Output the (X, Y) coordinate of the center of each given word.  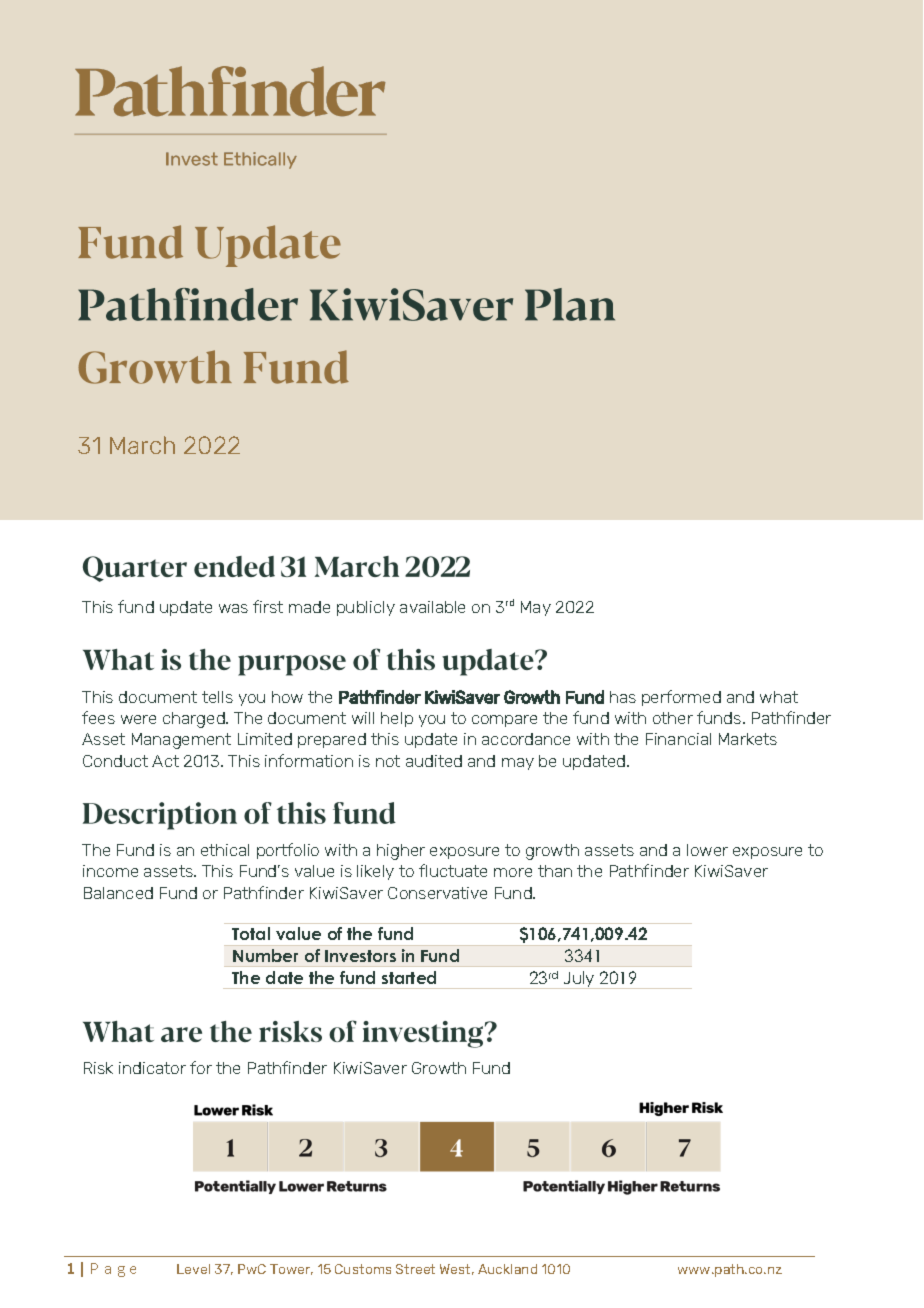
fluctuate (453, 870)
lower (707, 850)
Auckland (507, 1269)
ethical (225, 850)
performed (681, 698)
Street (415, 1269)
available (432, 607)
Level (193, 1269)
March (142, 445)
